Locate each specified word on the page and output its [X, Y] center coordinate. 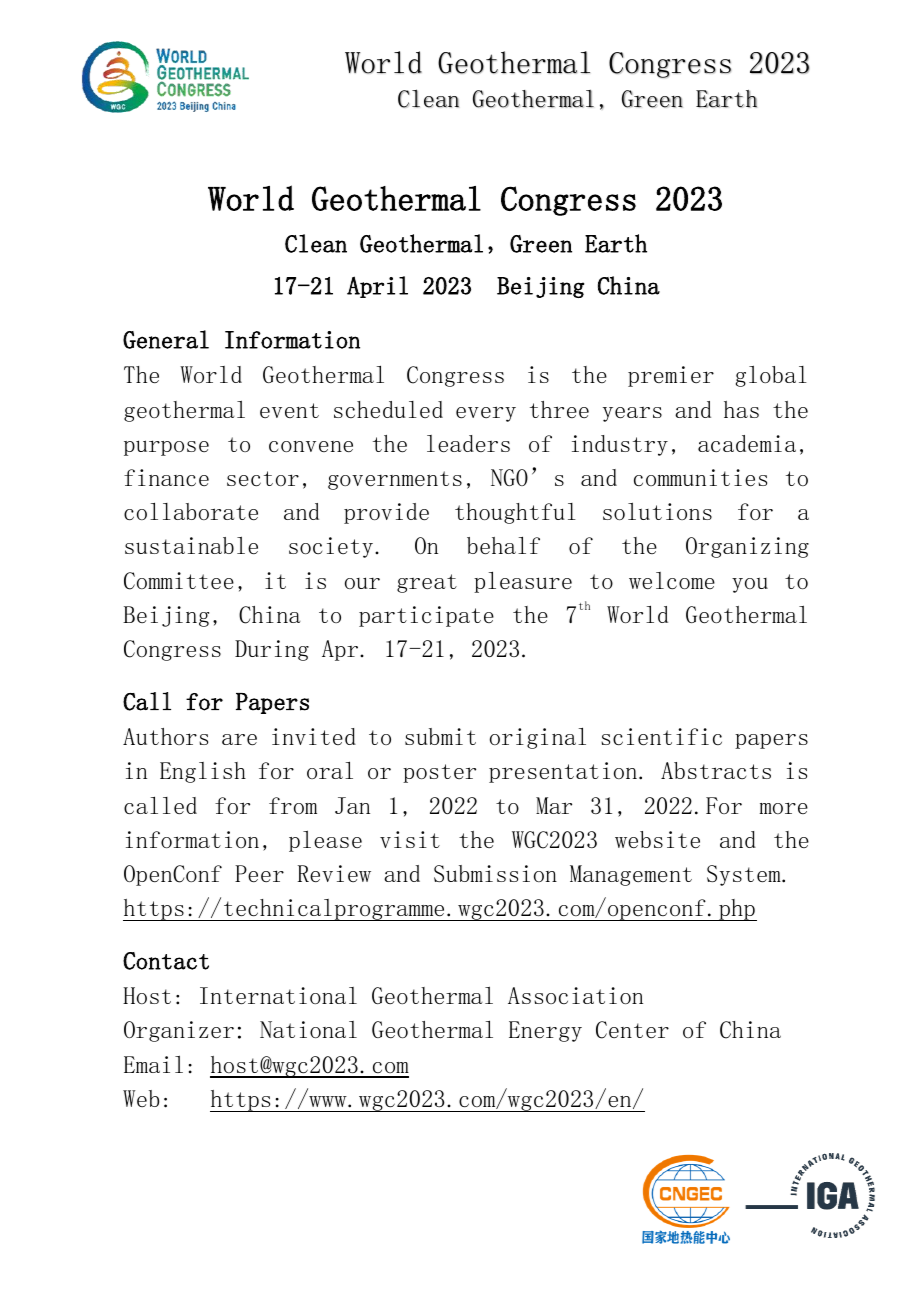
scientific [661, 736]
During [272, 650]
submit [440, 736]
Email [153, 1064]
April [377, 287]
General [166, 339]
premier [671, 376]
